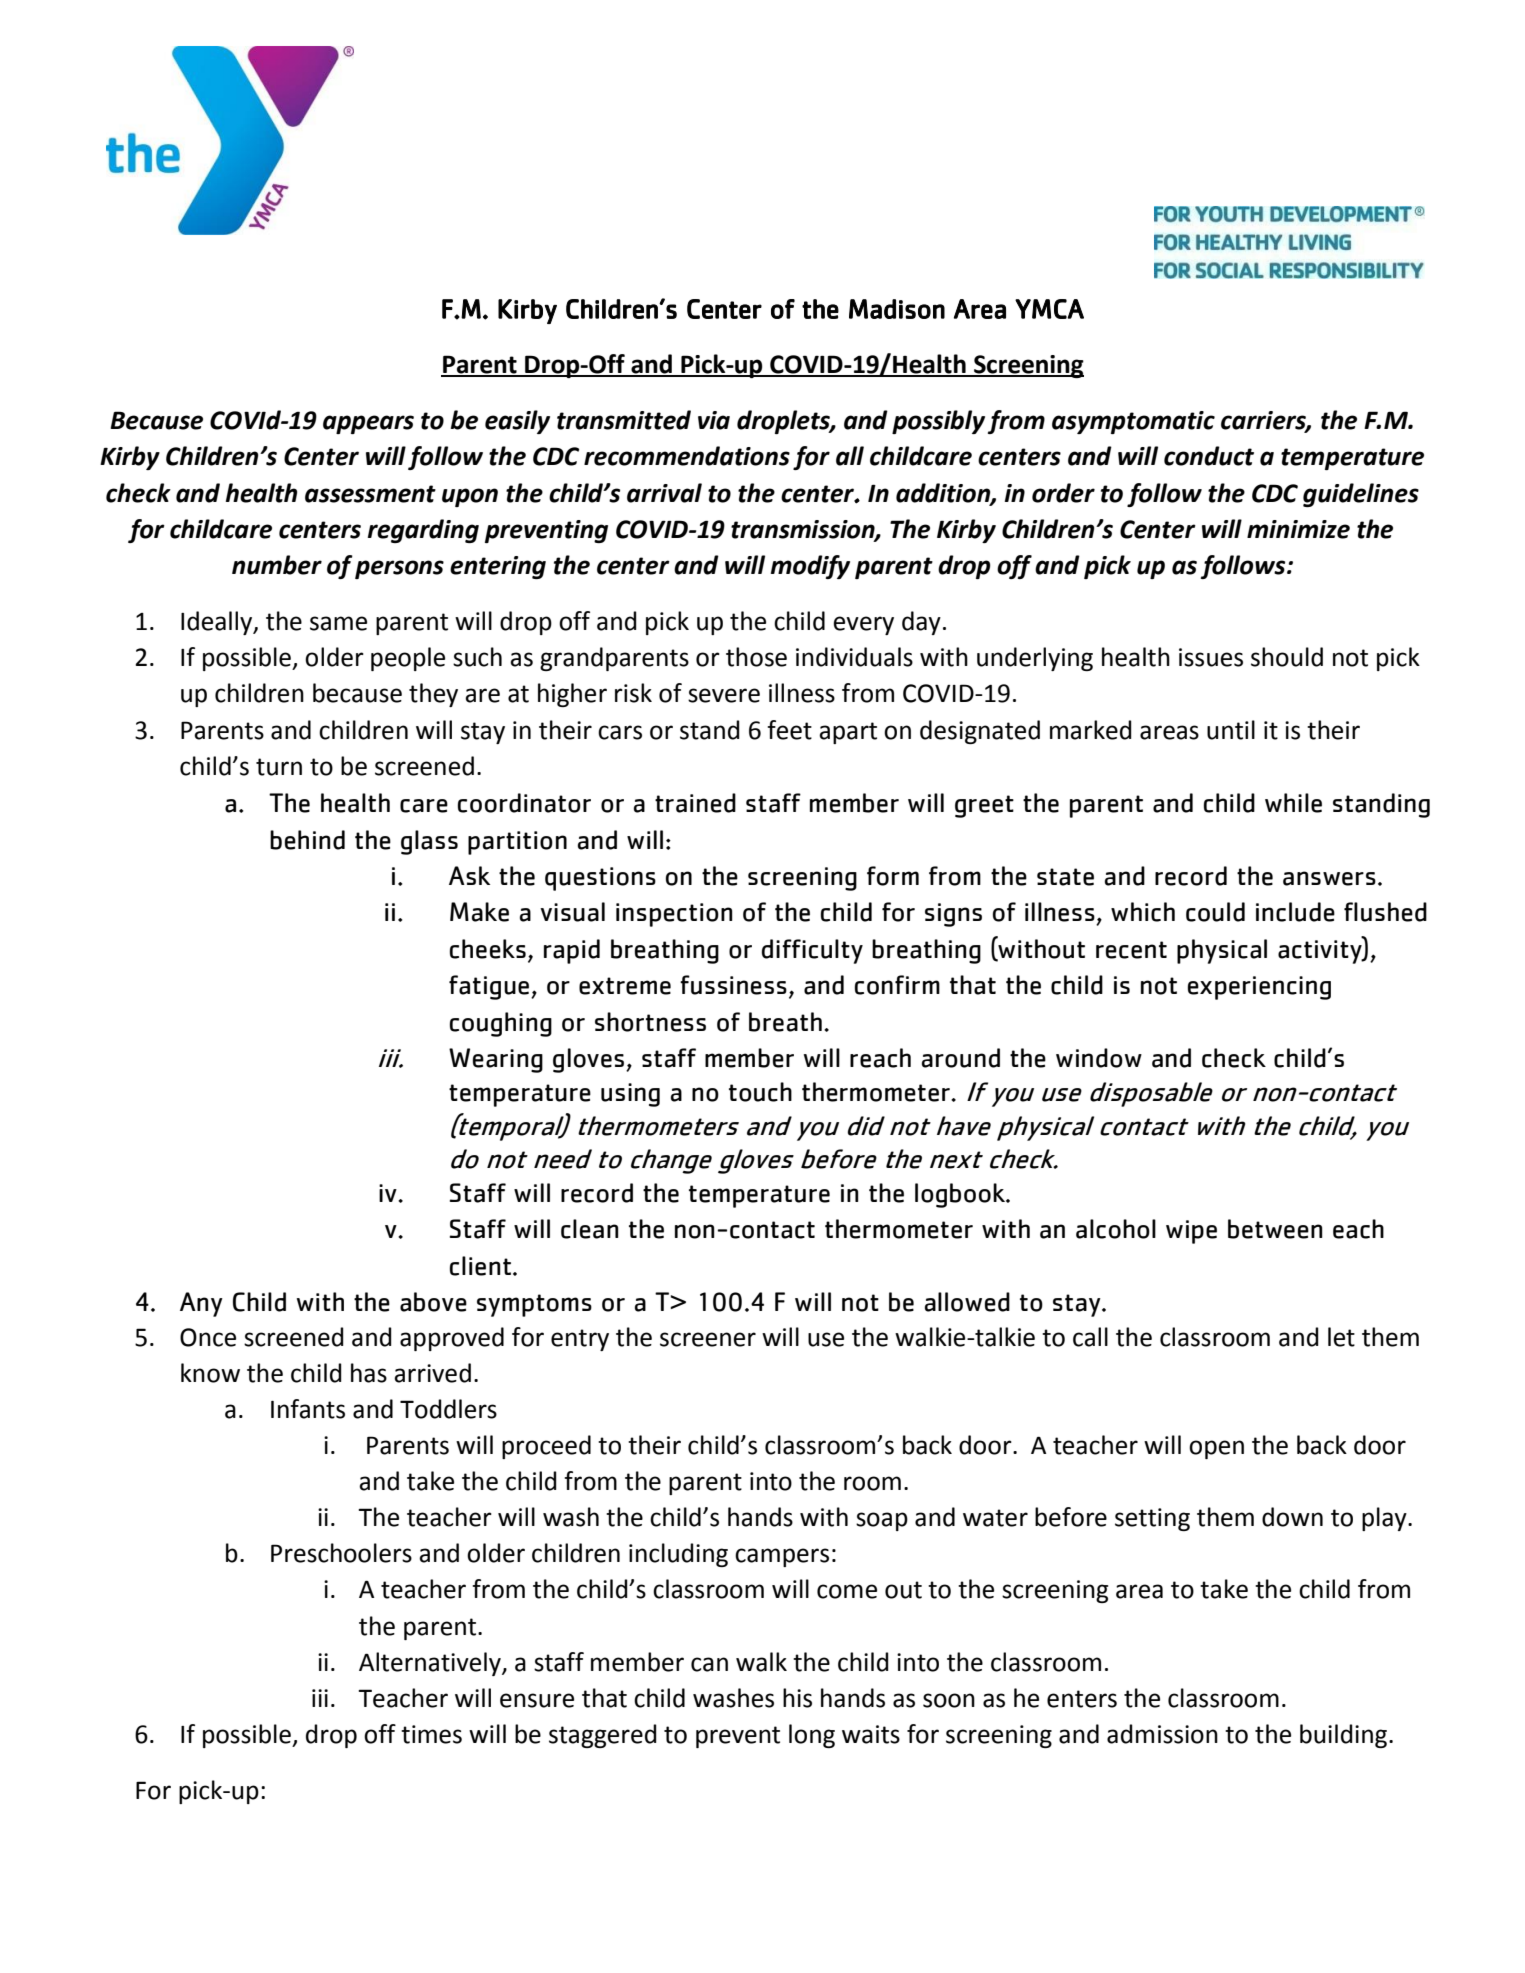  I want to click on screener, so click(708, 1339).
